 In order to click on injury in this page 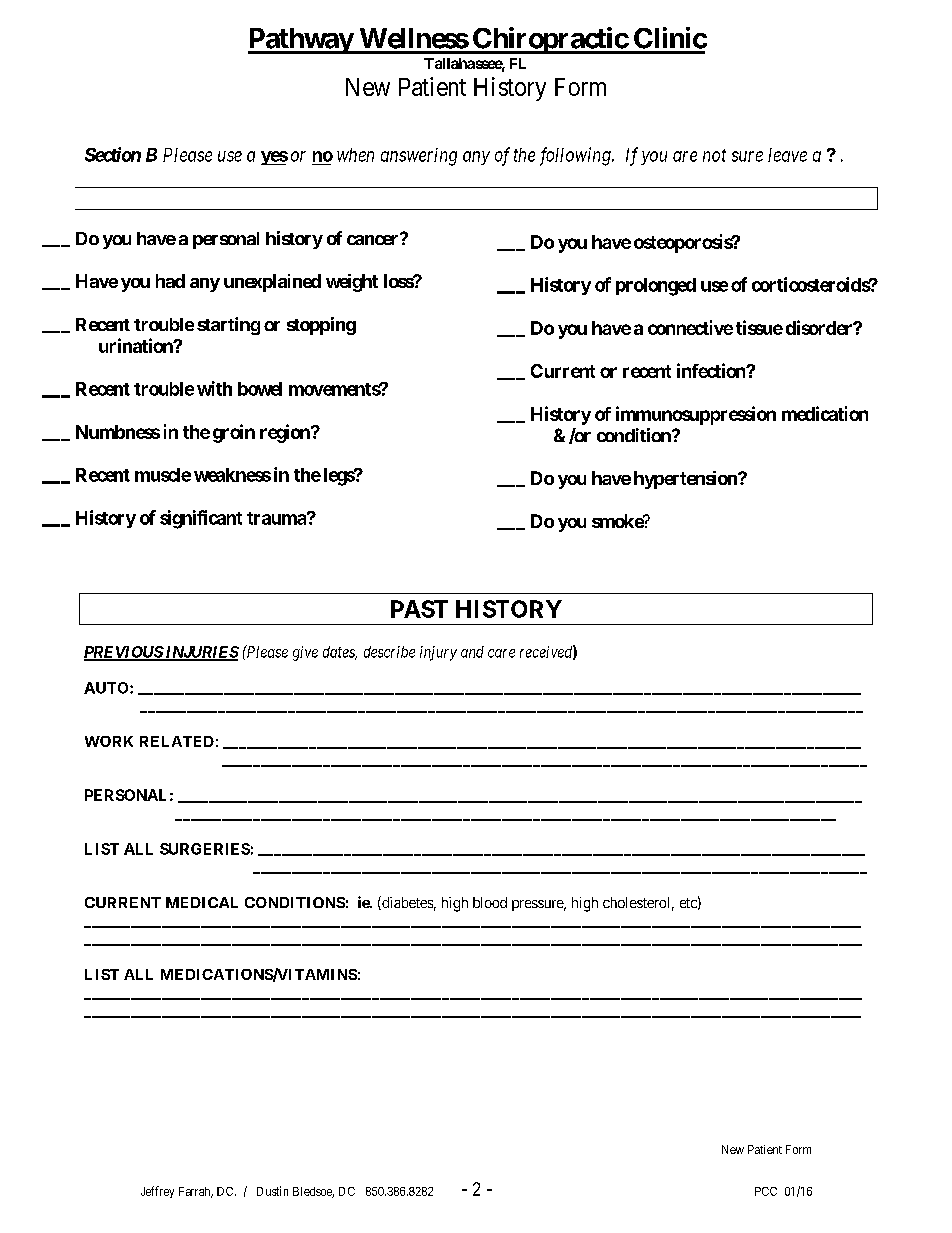, I will do `click(438, 653)`.
